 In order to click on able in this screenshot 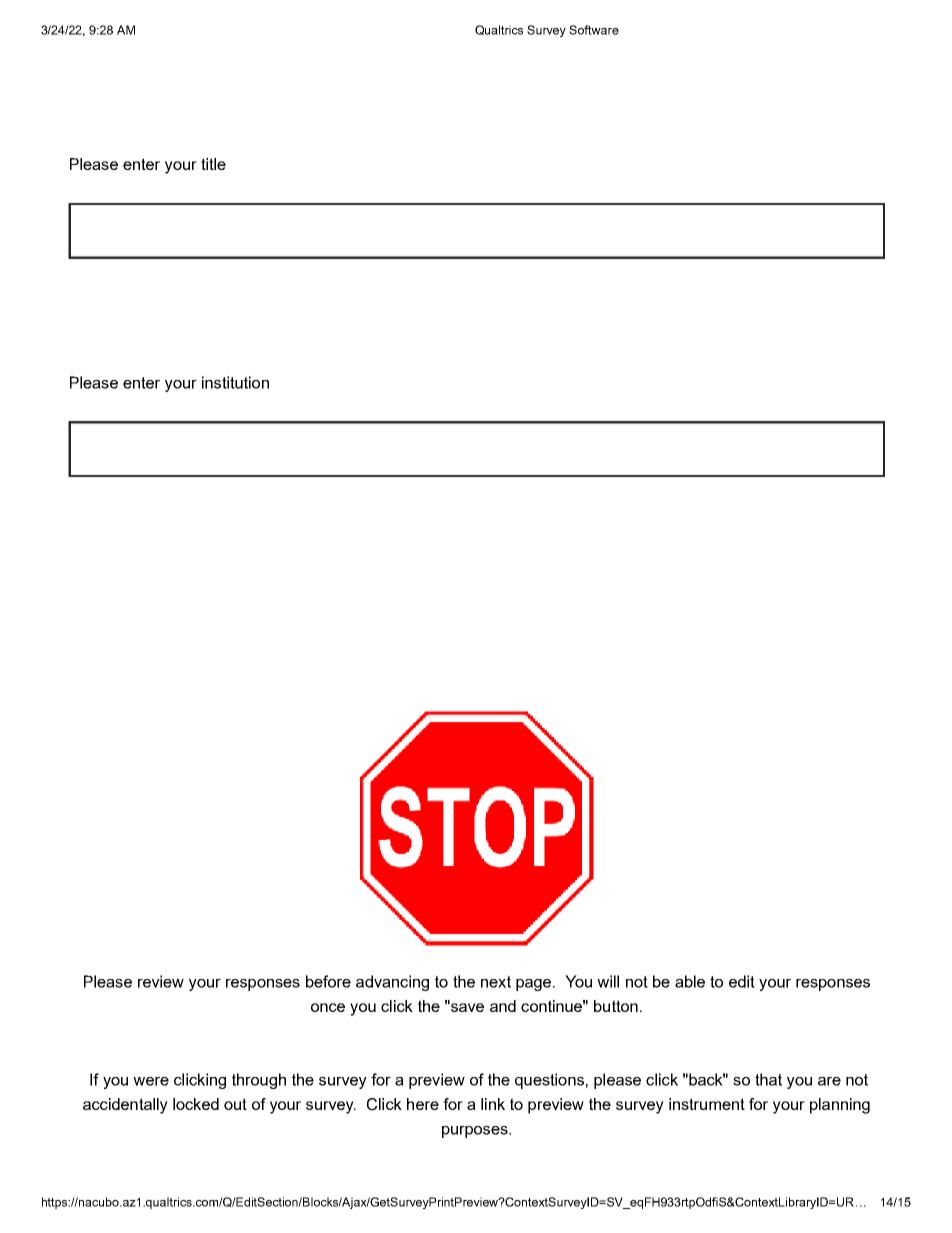, I will do `click(690, 981)`.
